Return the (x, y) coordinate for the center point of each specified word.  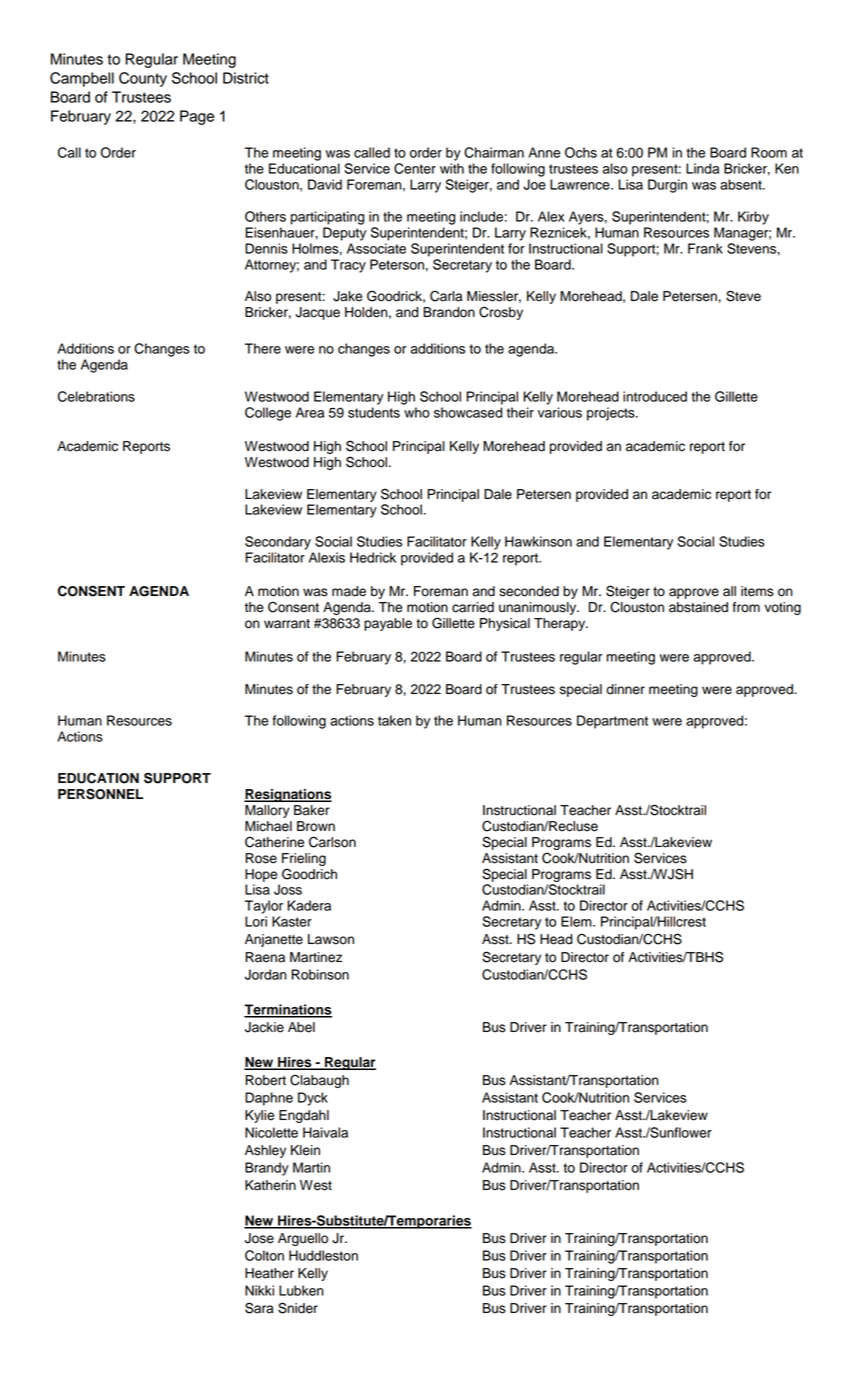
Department (612, 722)
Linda (702, 168)
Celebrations (96, 396)
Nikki (259, 1290)
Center (415, 168)
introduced (655, 396)
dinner (625, 689)
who (417, 412)
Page (197, 117)
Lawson (331, 939)
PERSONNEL (100, 794)
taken (394, 720)
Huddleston (323, 1255)
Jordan (266, 974)
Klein (305, 1150)
